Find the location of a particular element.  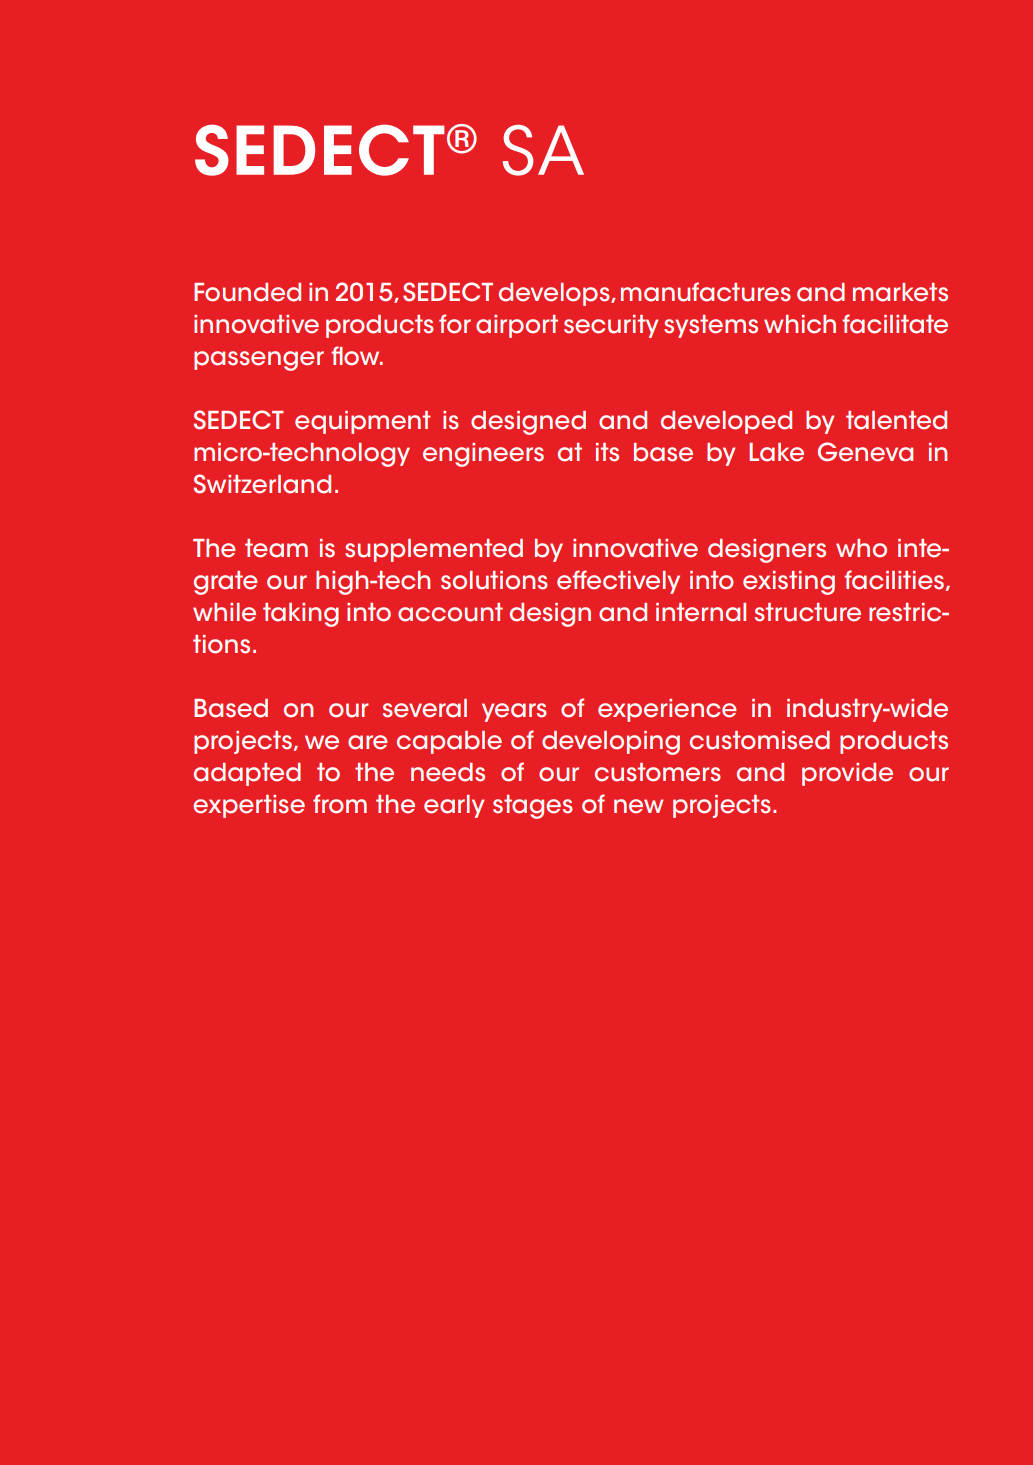

stages is located at coordinates (533, 807).
